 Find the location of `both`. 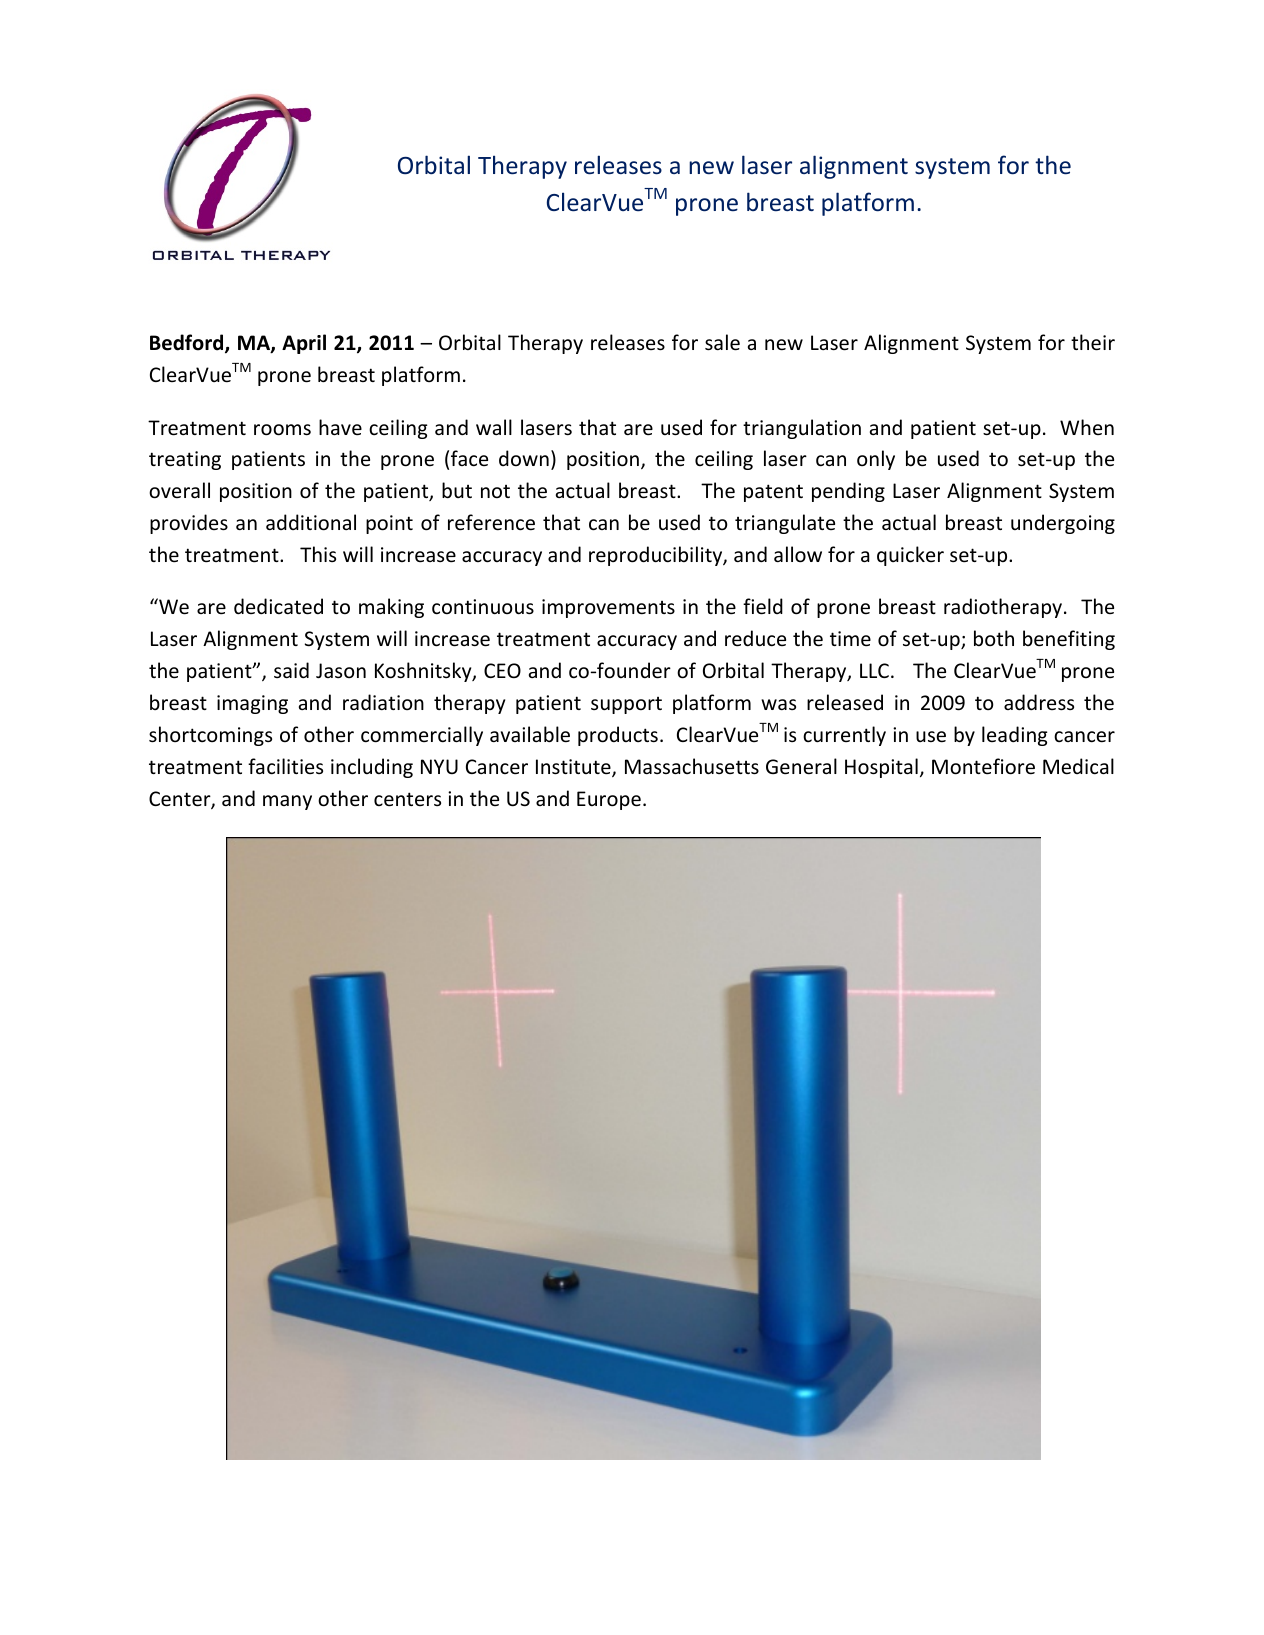

both is located at coordinates (994, 638).
